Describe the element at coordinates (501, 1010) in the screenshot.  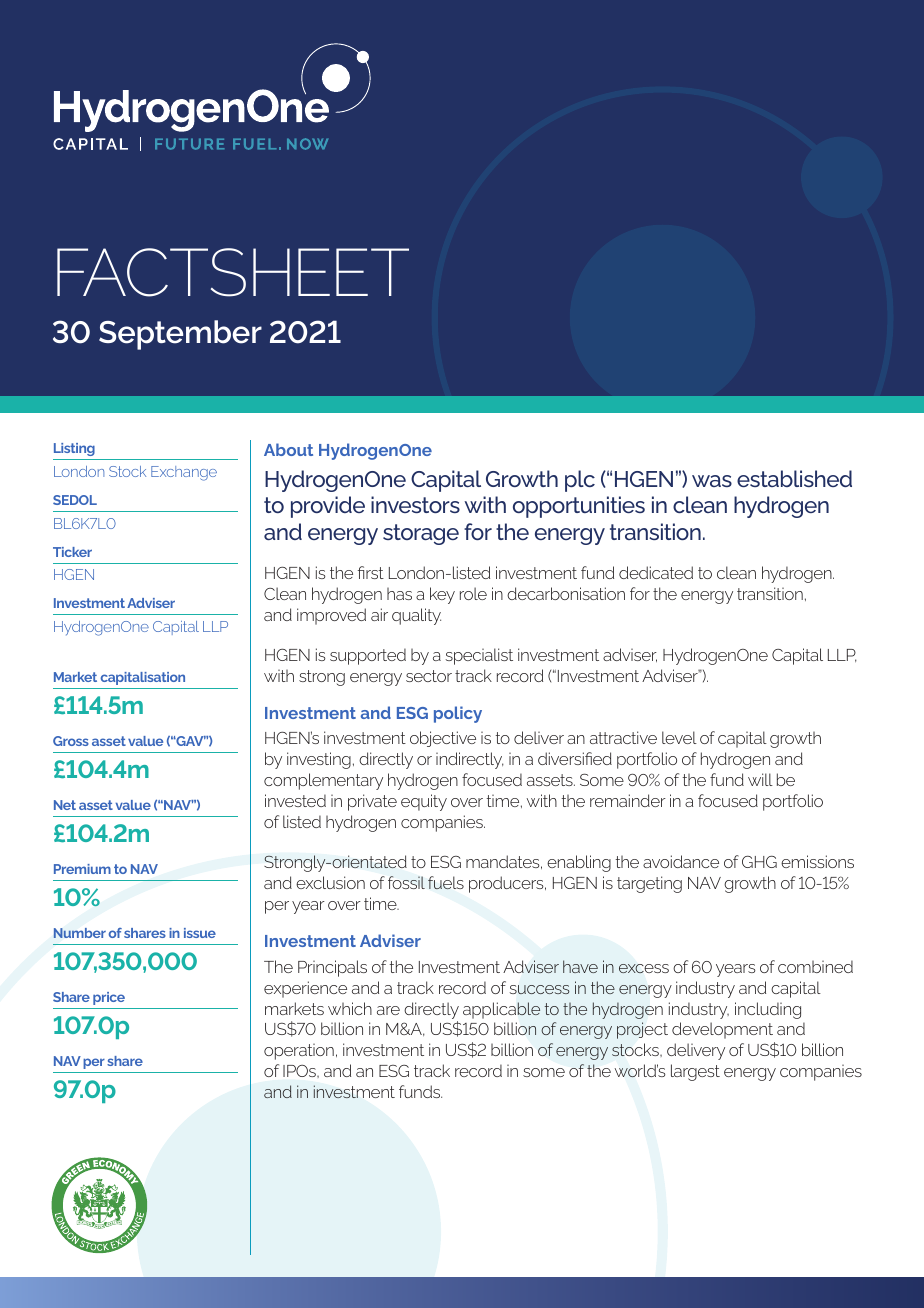
I see `applicable` at that location.
